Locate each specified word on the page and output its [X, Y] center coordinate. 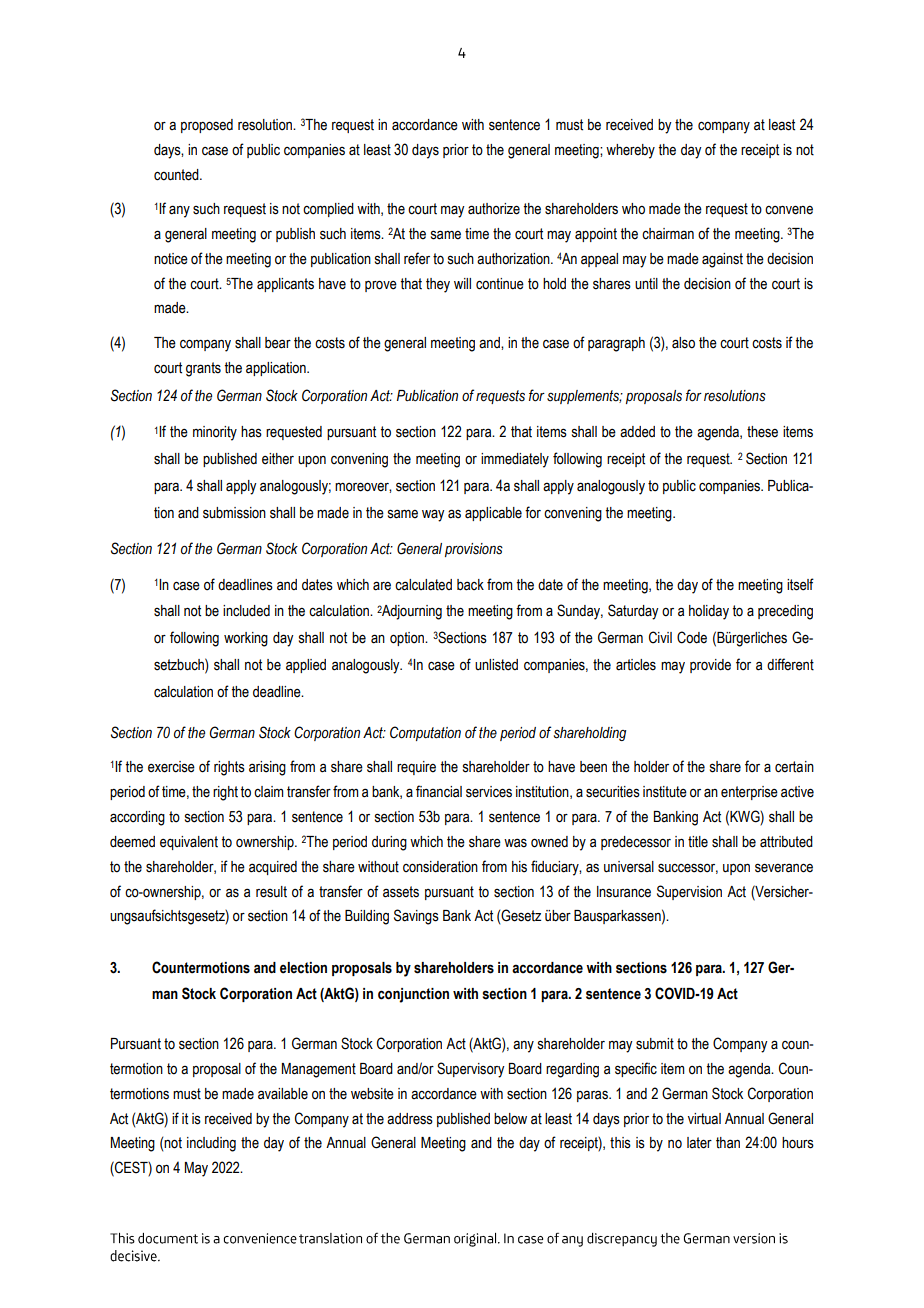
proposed [207, 126]
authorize [494, 209]
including [211, 1144]
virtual [704, 1119]
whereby [630, 151]
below [510, 1119]
